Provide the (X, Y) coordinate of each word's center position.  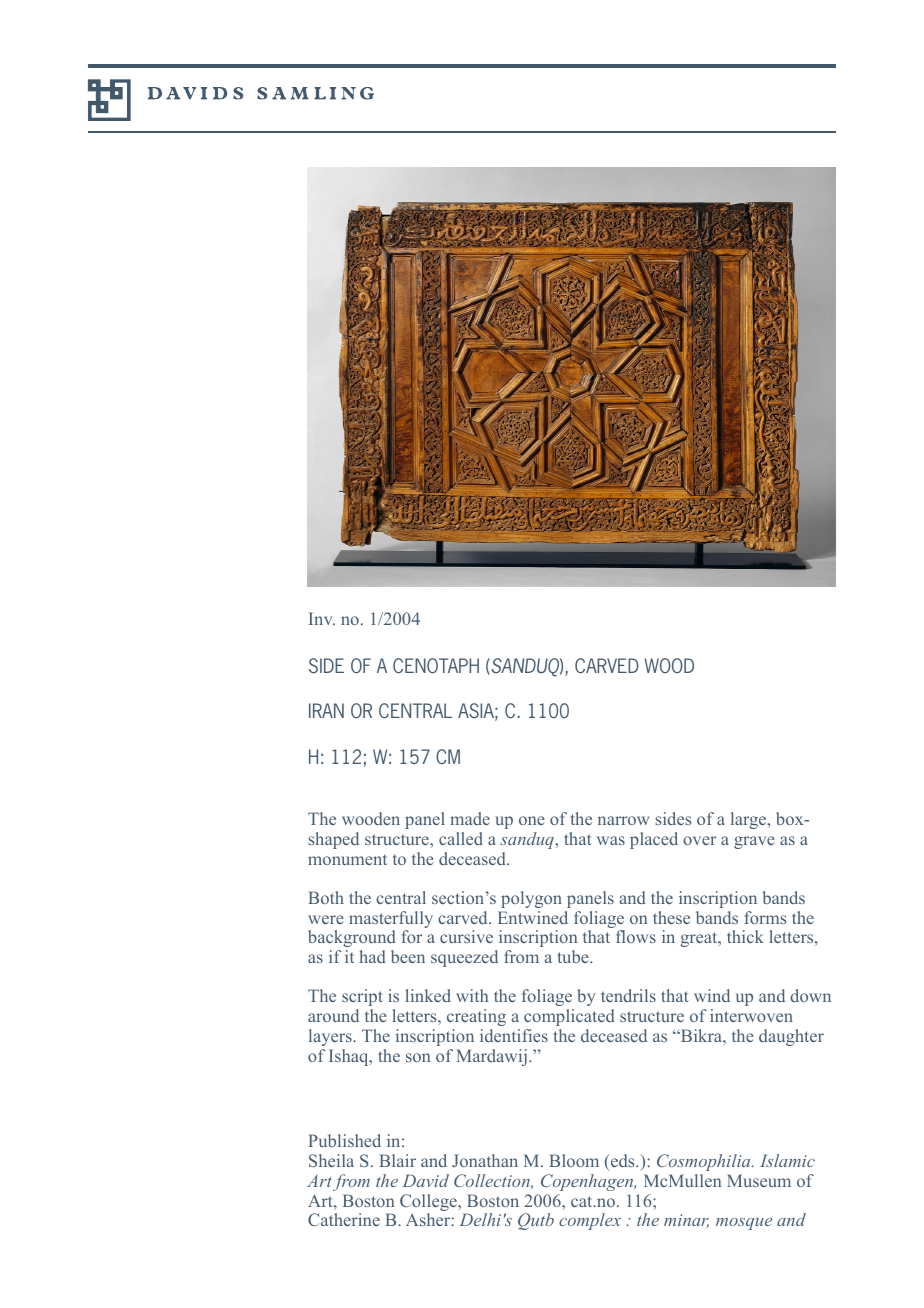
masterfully (391, 921)
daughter (791, 1037)
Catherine (344, 1219)
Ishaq (350, 1057)
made (470, 818)
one (532, 820)
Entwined (533, 917)
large (750, 820)
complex (590, 1221)
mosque (744, 1224)
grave (754, 842)
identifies (514, 1035)
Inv (322, 618)
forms (766, 917)
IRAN (326, 710)
